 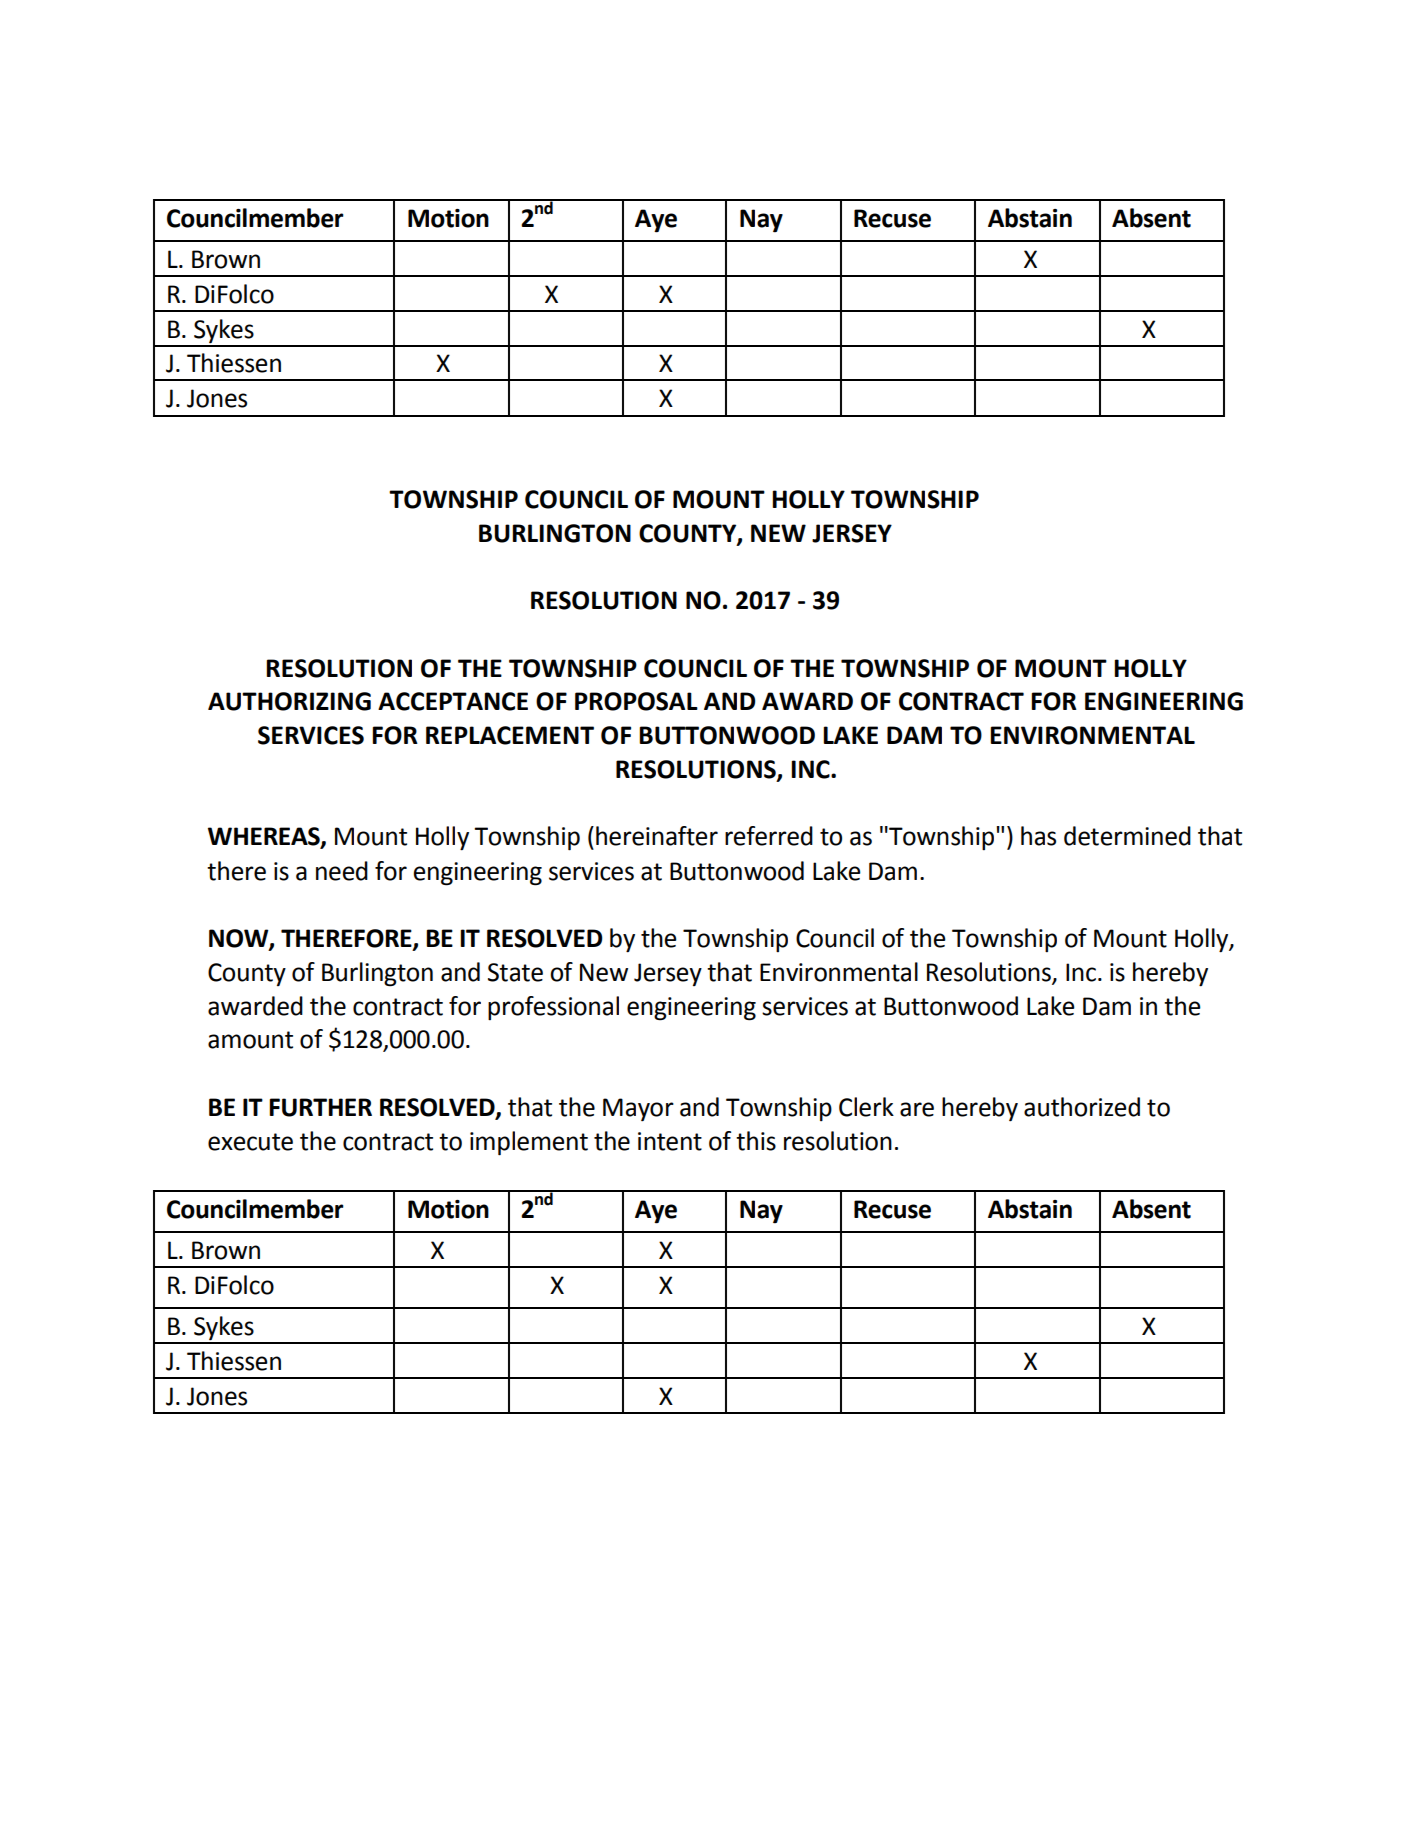 What do you see at coordinates (320, 1107) in the screenshot?
I see `FURTHER` at bounding box center [320, 1107].
